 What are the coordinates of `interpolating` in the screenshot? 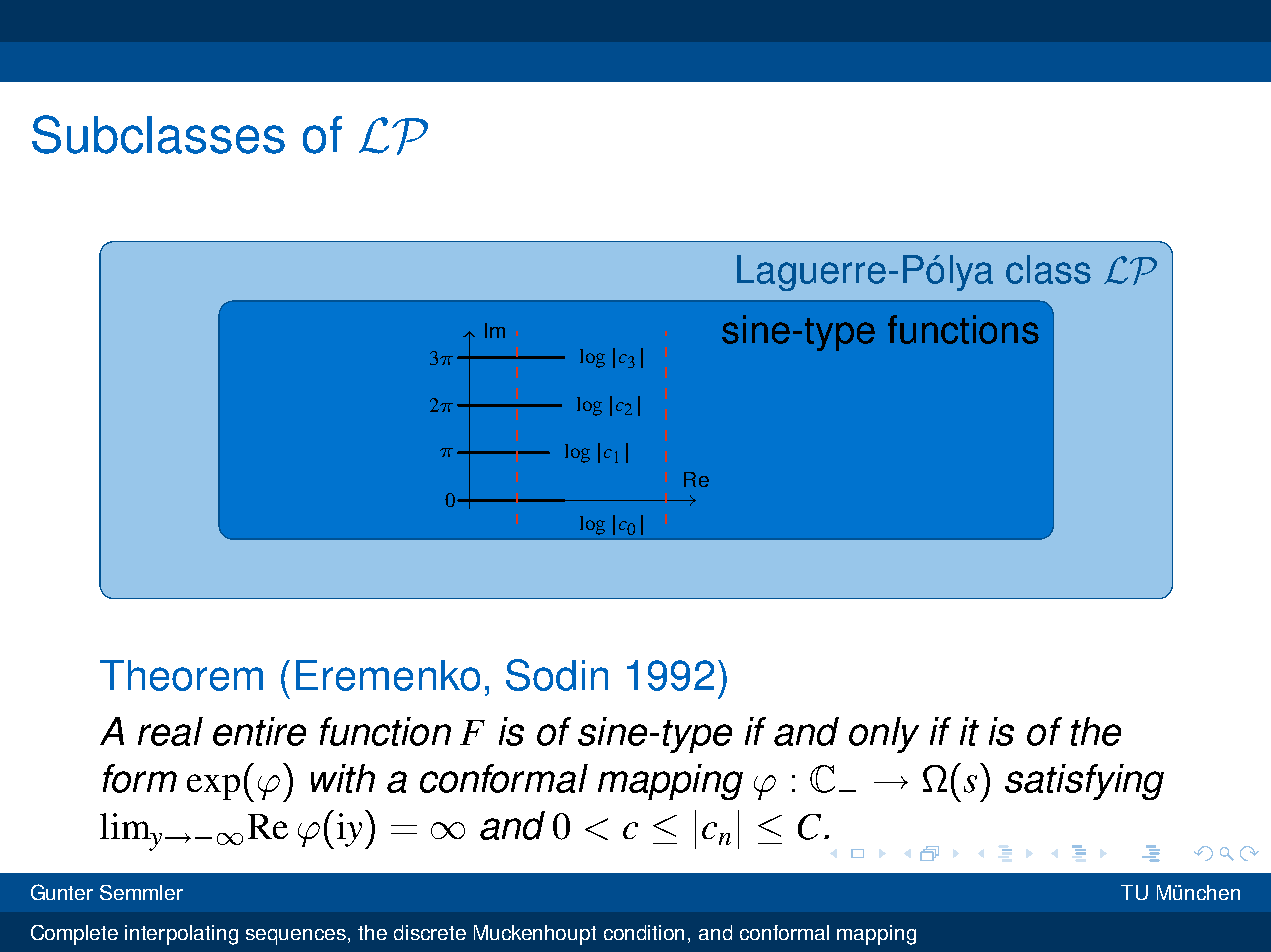 It's located at (181, 935).
